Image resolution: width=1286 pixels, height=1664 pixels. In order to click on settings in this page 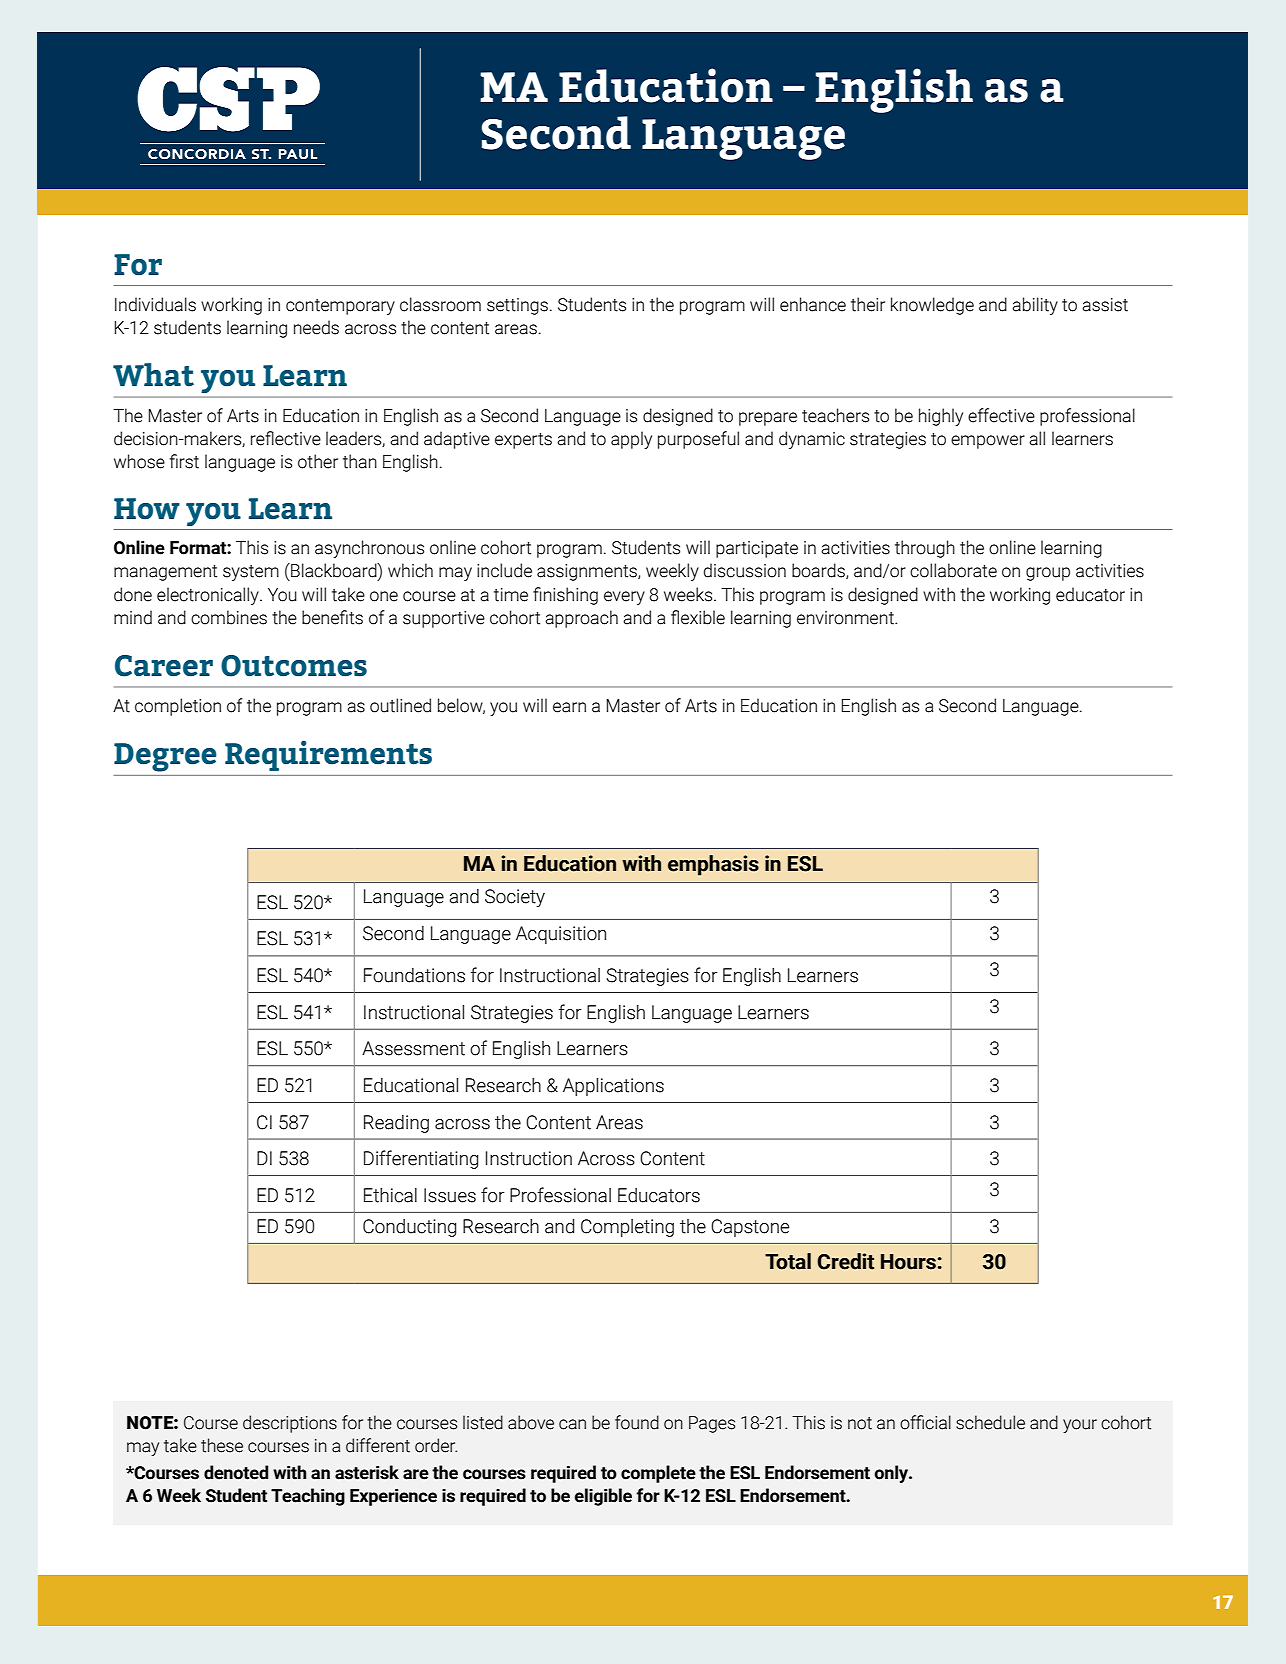, I will do `click(517, 306)`.
